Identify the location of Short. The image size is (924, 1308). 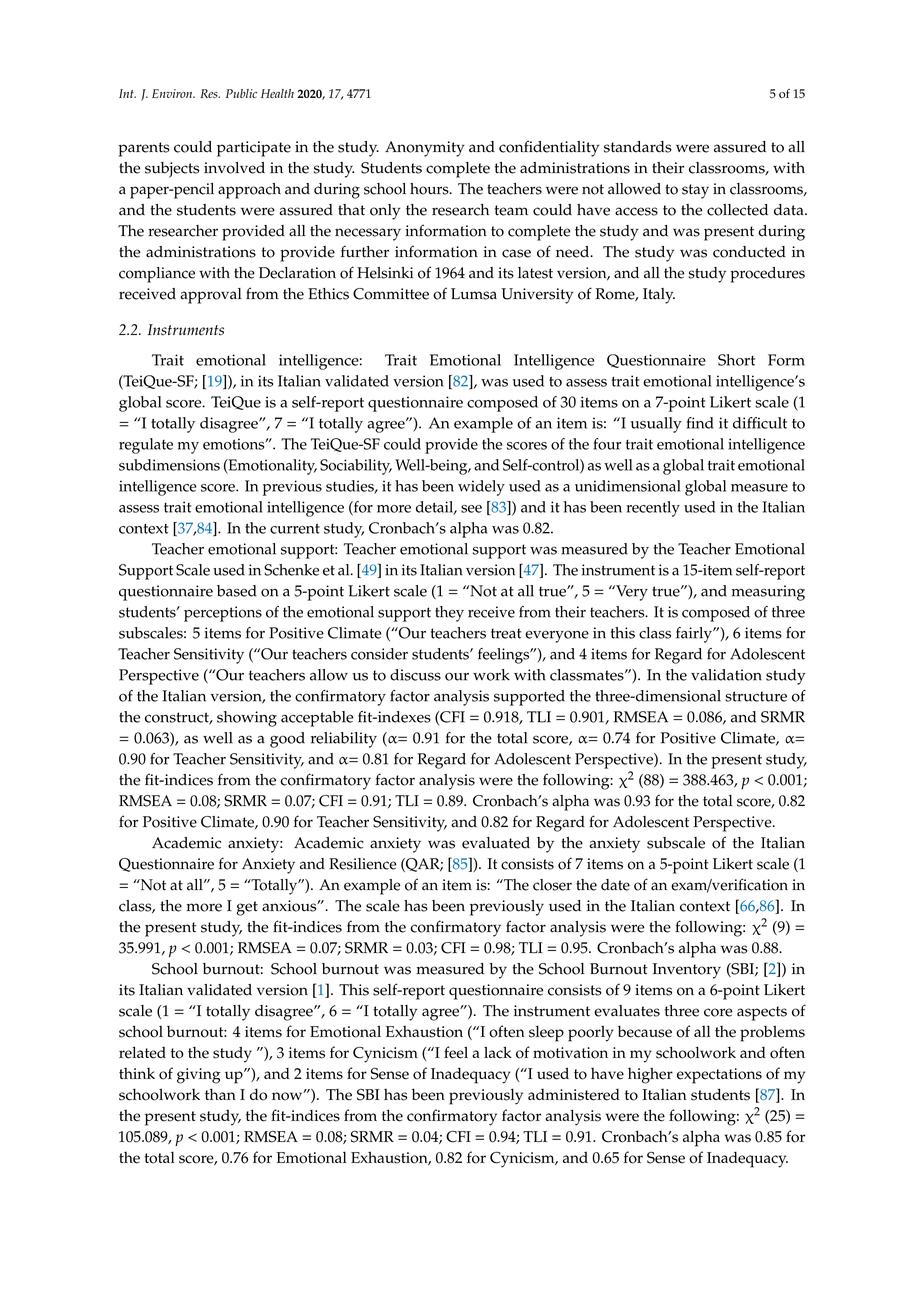
(736, 360).
